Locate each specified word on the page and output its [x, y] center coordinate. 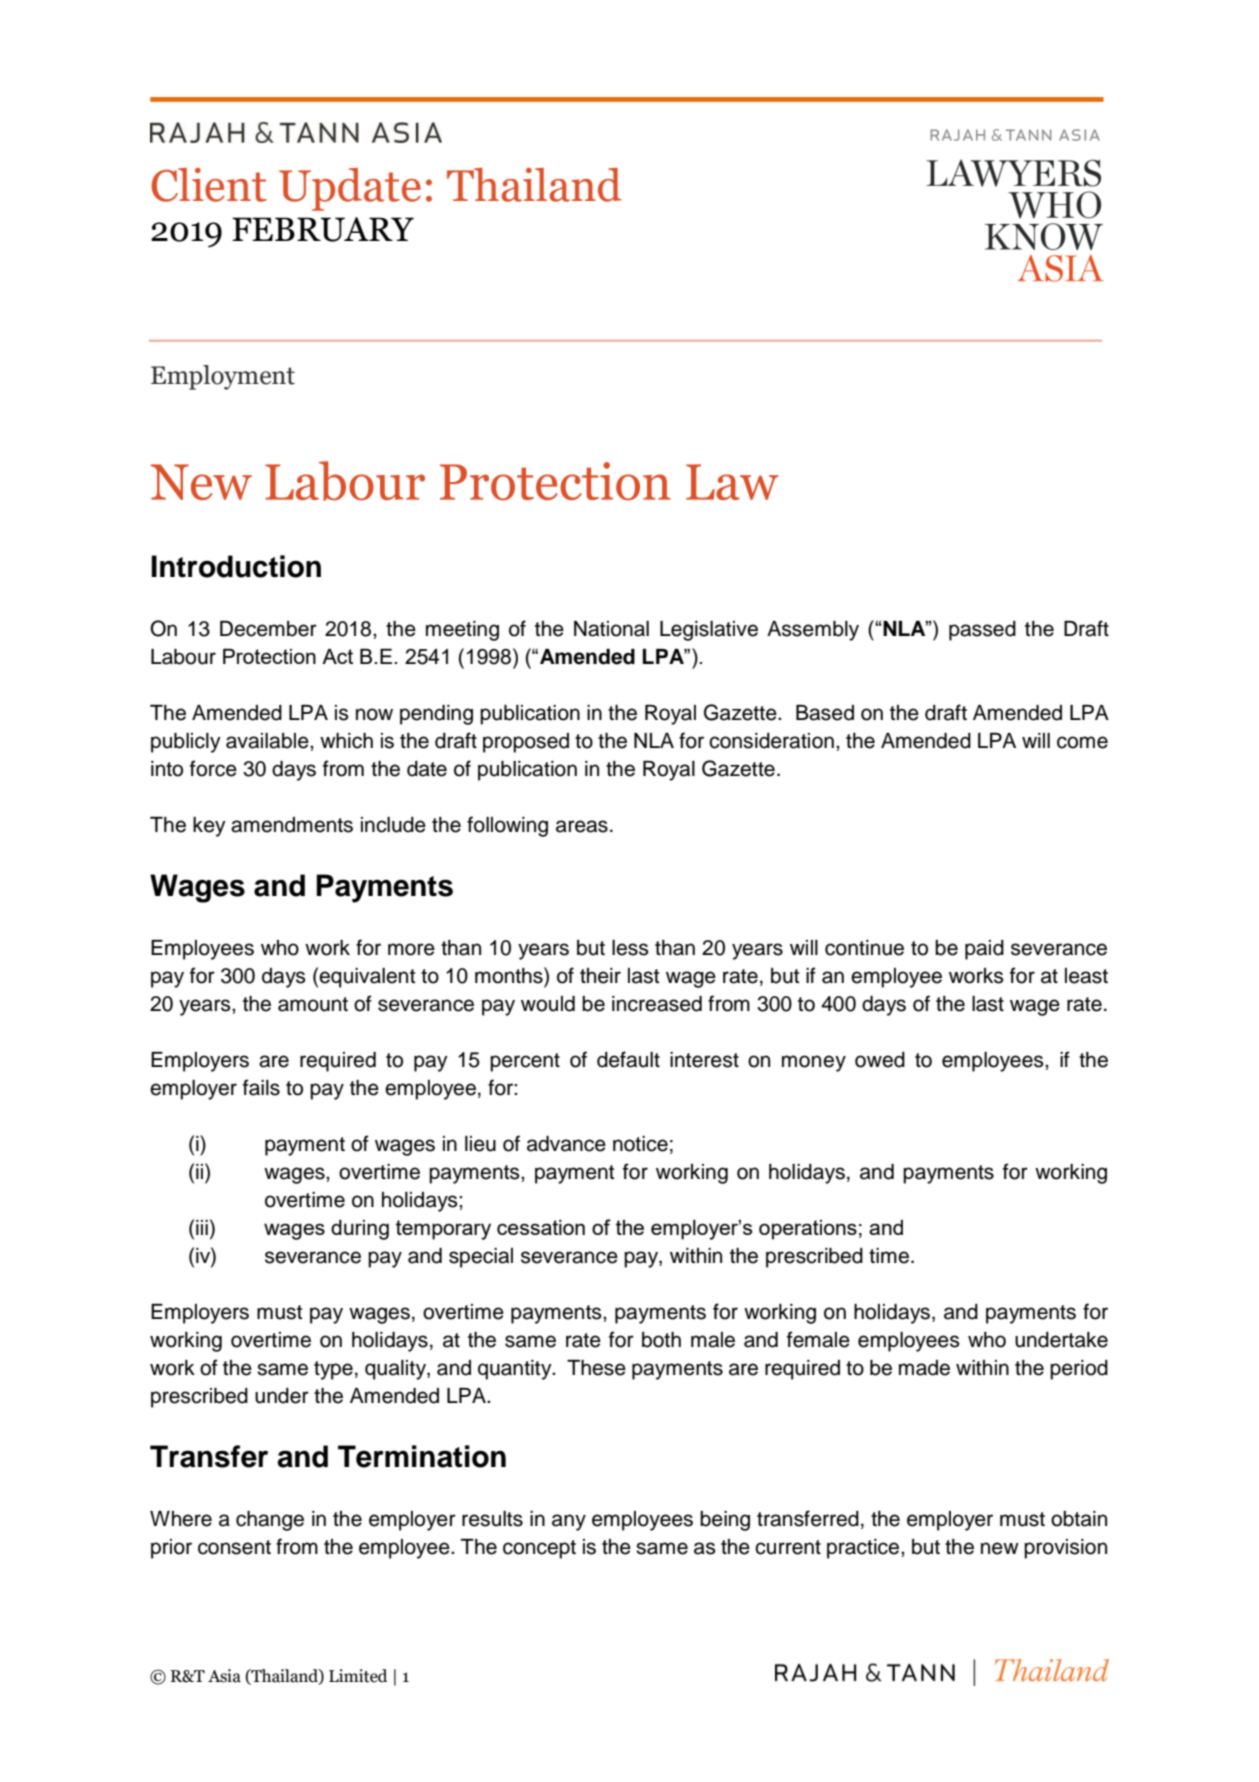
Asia [224, 1676]
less [630, 948]
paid [984, 950]
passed [982, 631]
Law [732, 482]
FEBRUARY [323, 229]
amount [313, 1004]
